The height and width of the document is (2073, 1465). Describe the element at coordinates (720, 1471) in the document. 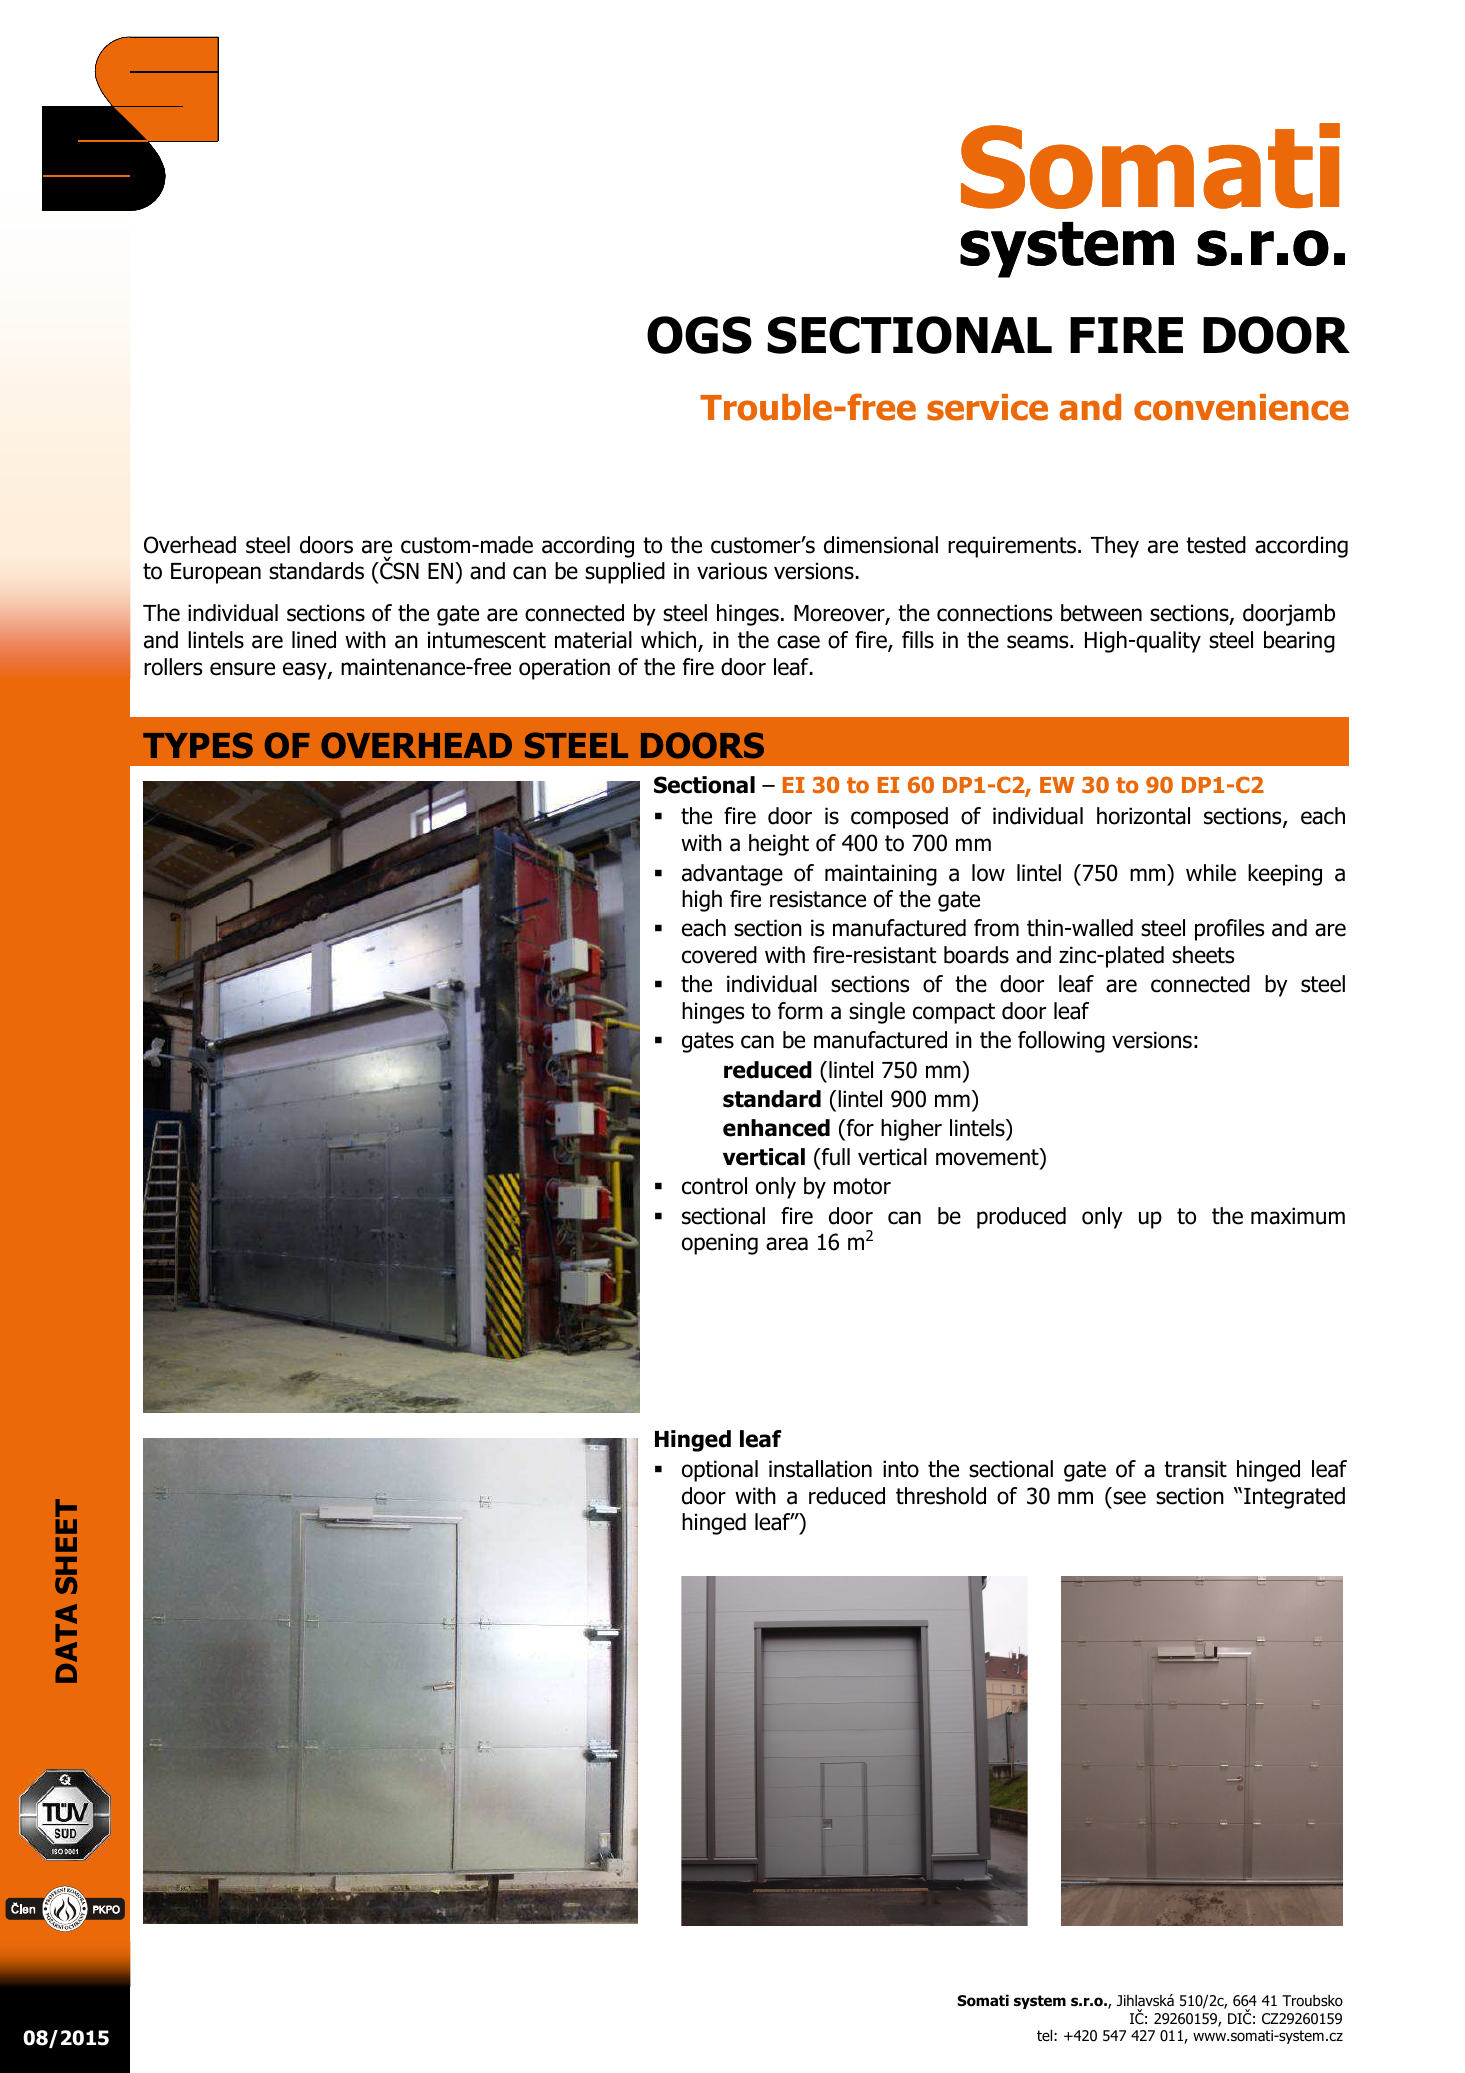

I see `optional` at that location.
